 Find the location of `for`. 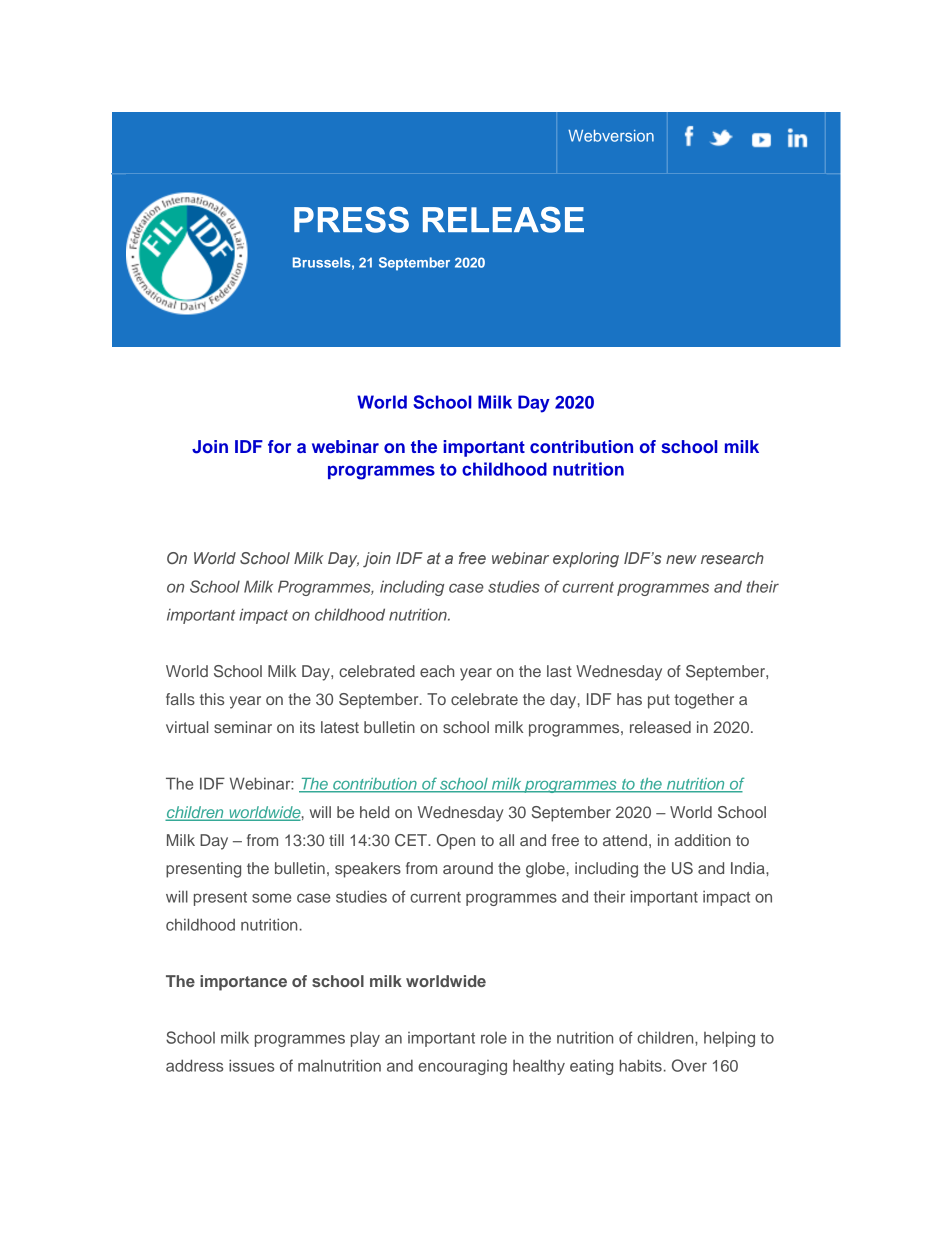

for is located at coordinates (279, 446).
